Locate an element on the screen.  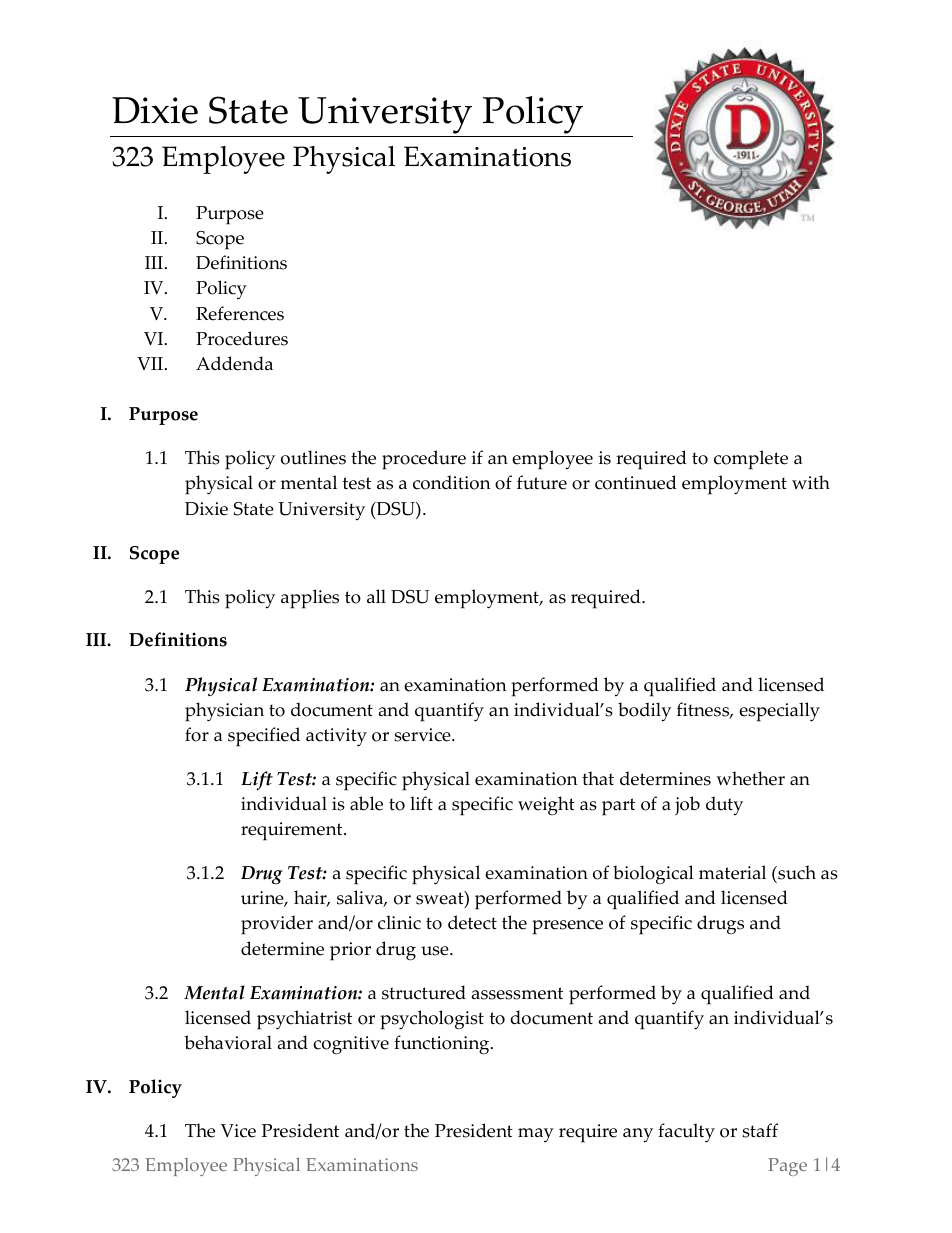
provider is located at coordinates (277, 925).
